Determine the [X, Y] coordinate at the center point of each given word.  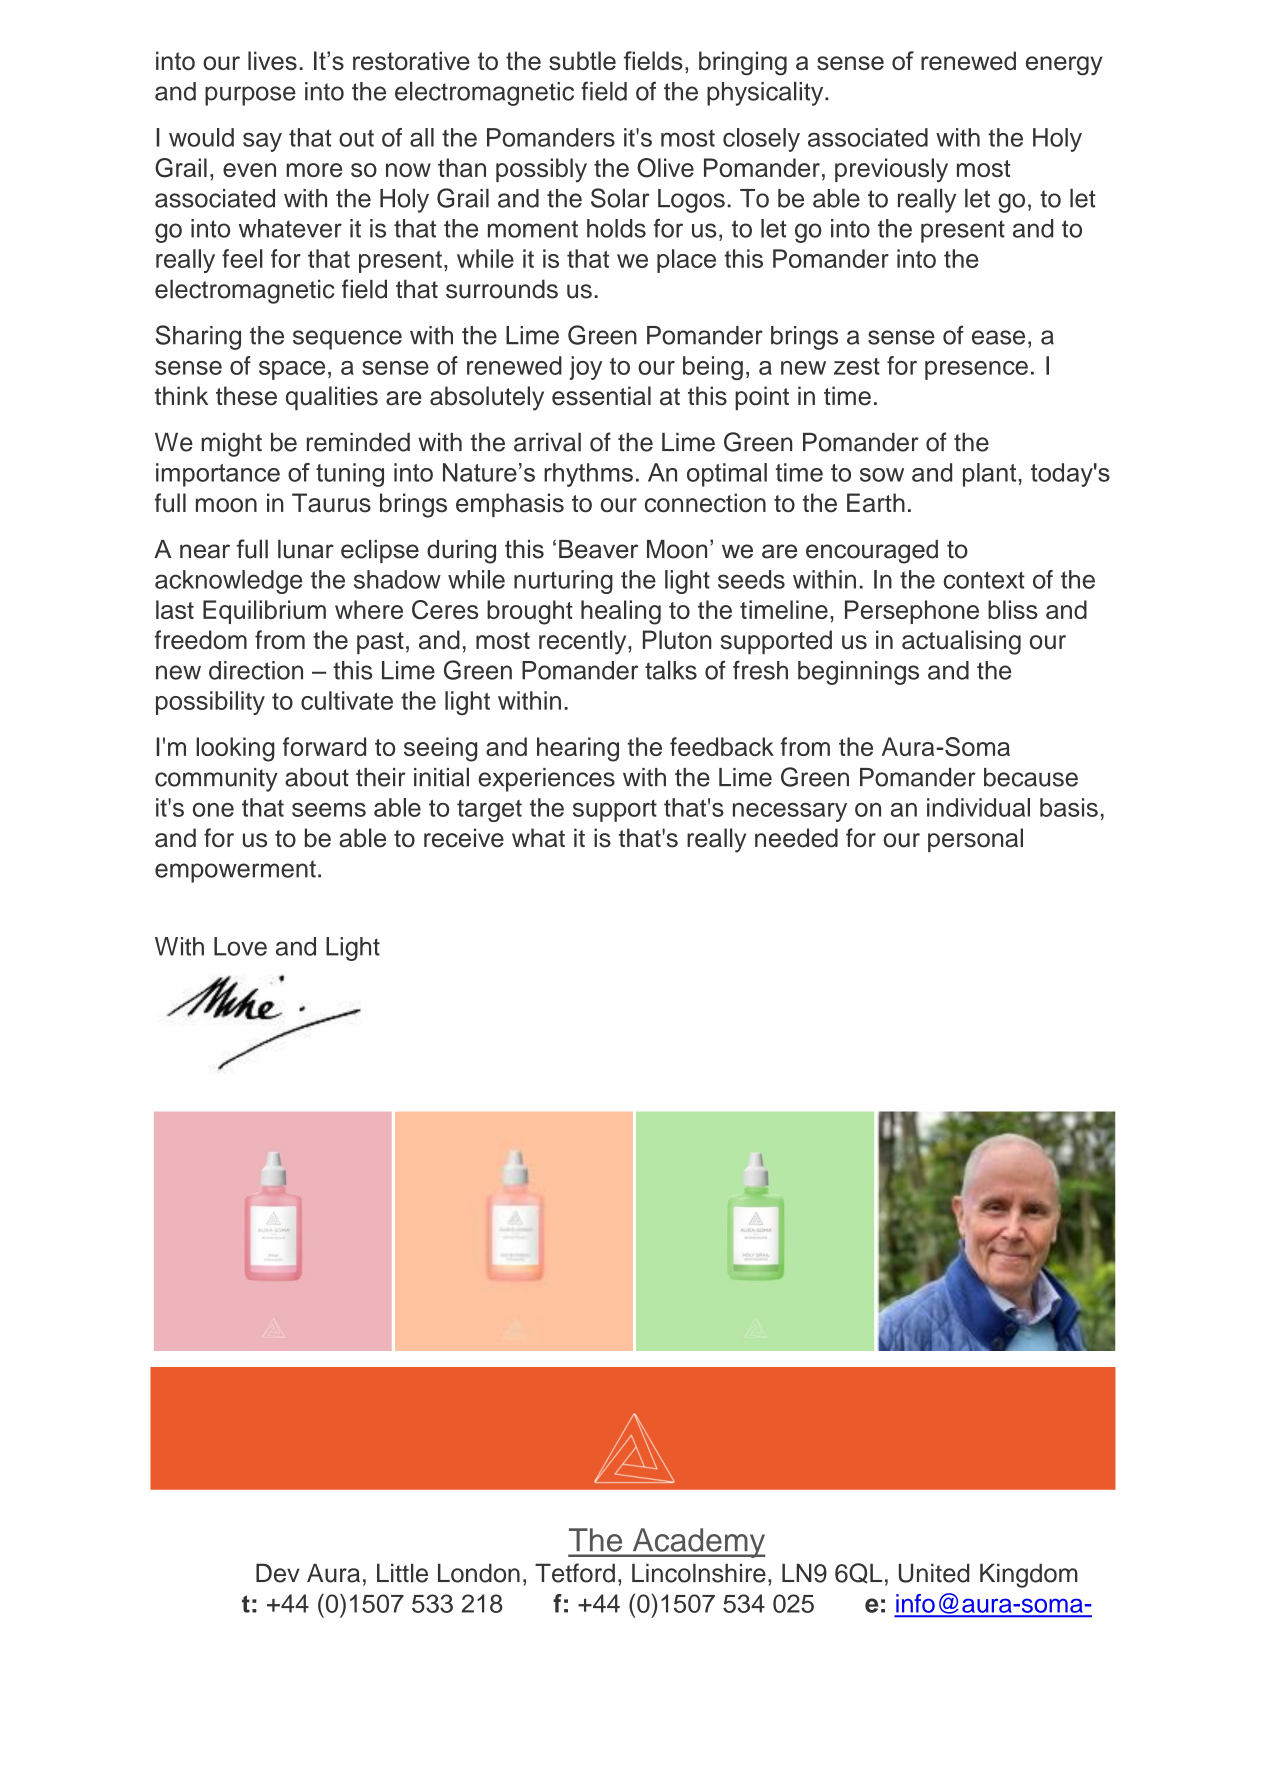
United [934, 1573]
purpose [250, 96]
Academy [697, 1543]
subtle [582, 60]
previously [891, 170]
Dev [278, 1573]
